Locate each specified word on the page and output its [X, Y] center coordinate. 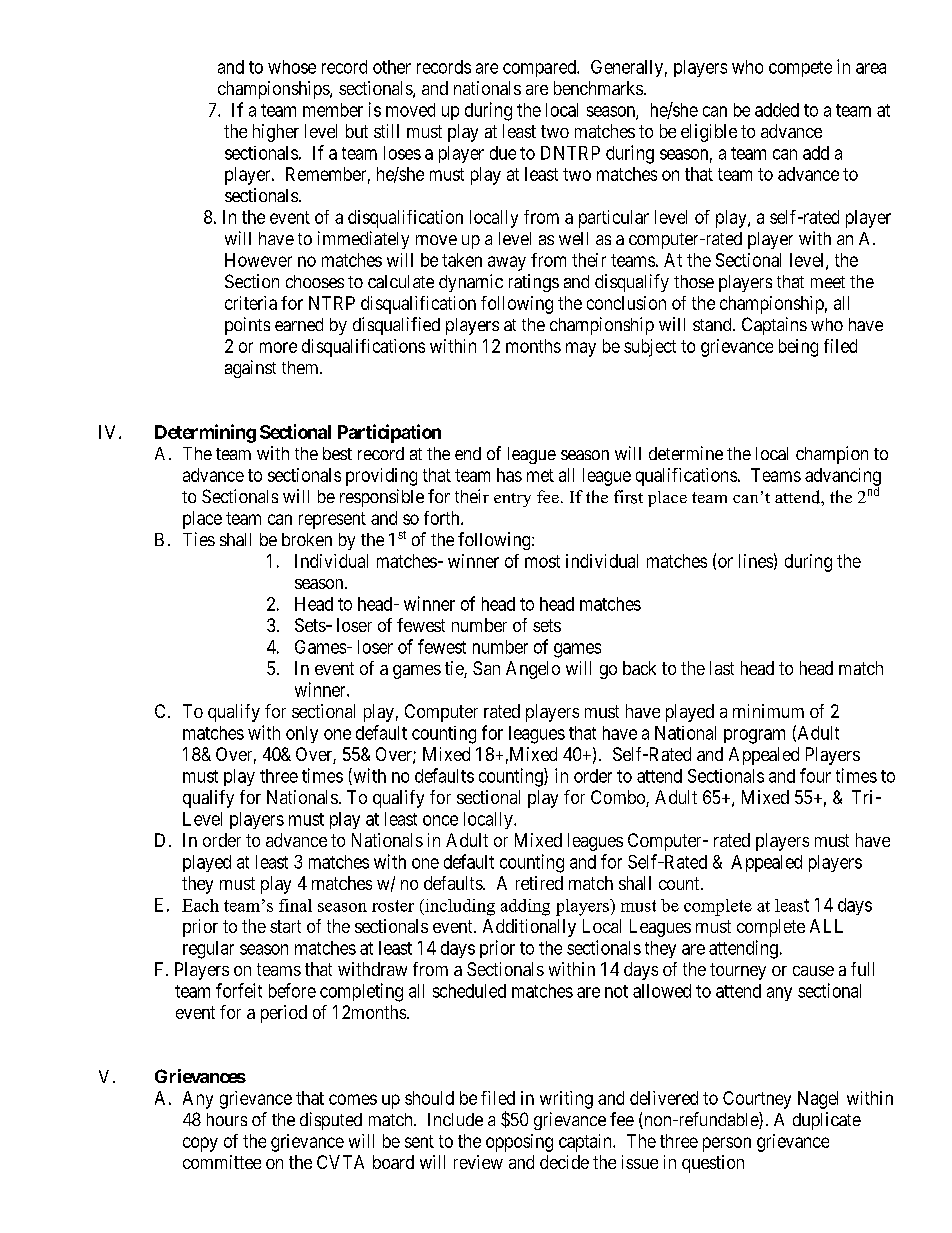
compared [540, 68]
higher [276, 133]
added [777, 110]
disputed [331, 1121]
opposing [519, 1143]
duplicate [827, 1121]
